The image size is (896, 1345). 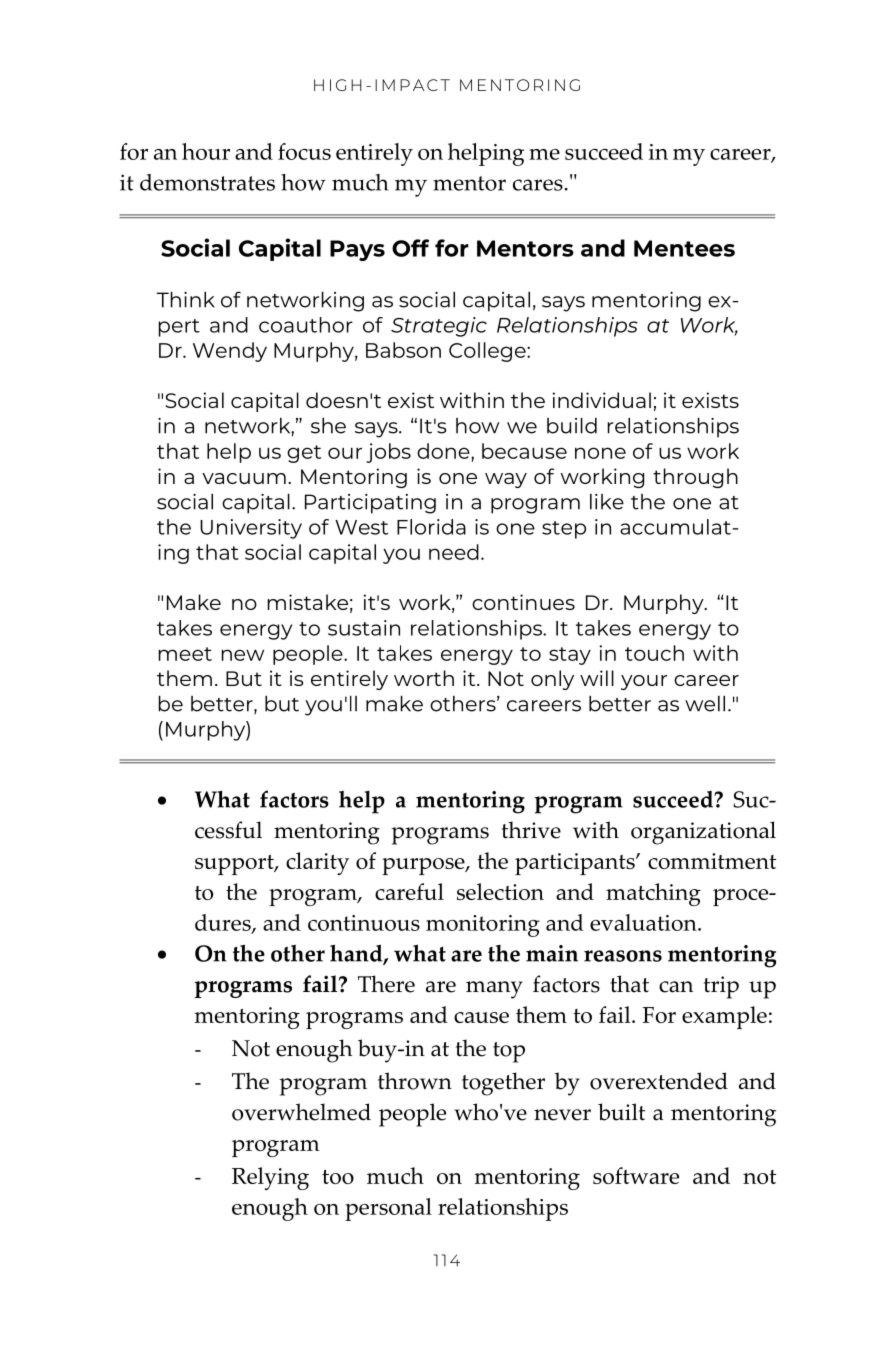 What do you see at coordinates (410, 248) in the screenshot?
I see `Off` at bounding box center [410, 248].
